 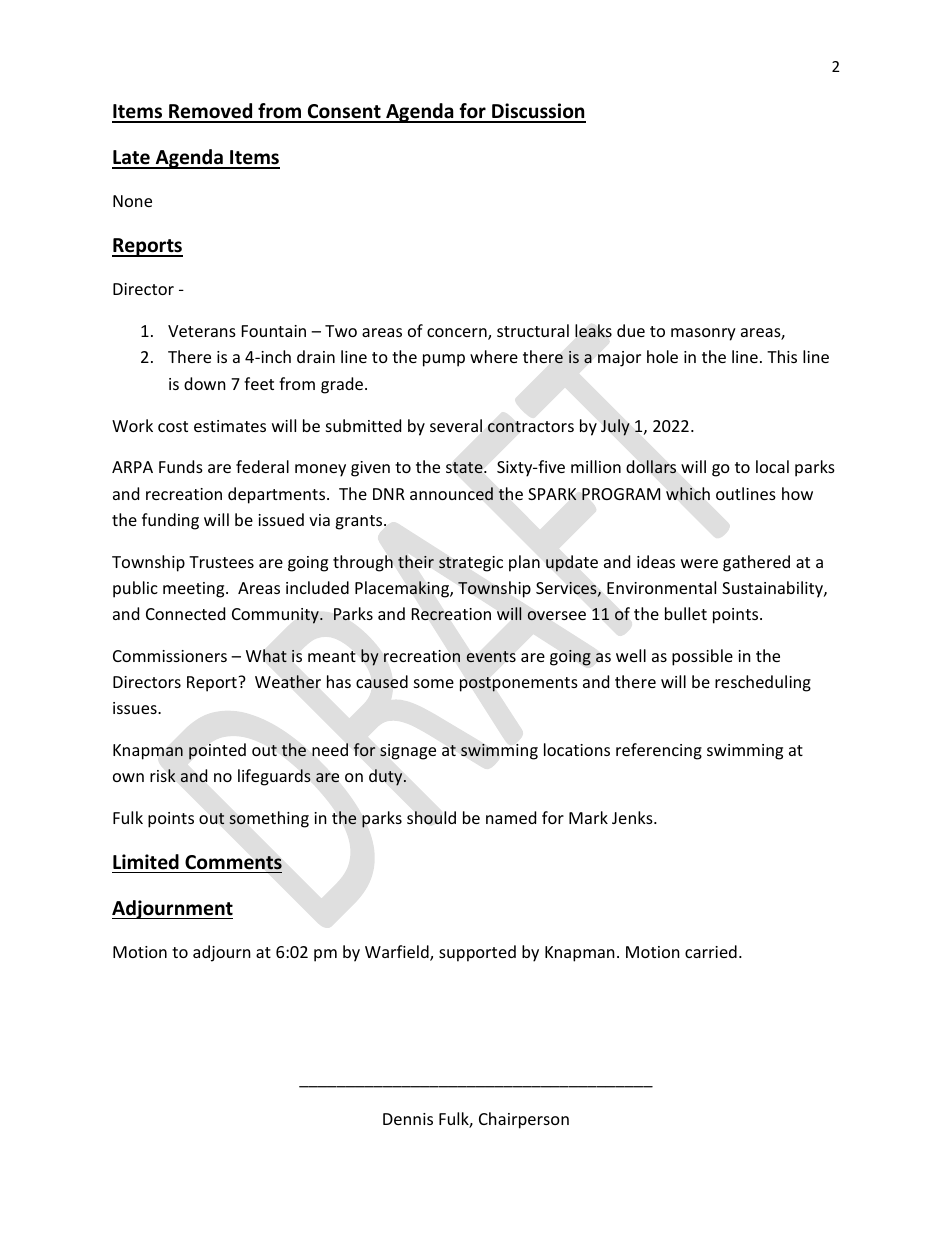 What do you see at coordinates (458, 334) in the screenshot?
I see `concern` at bounding box center [458, 334].
